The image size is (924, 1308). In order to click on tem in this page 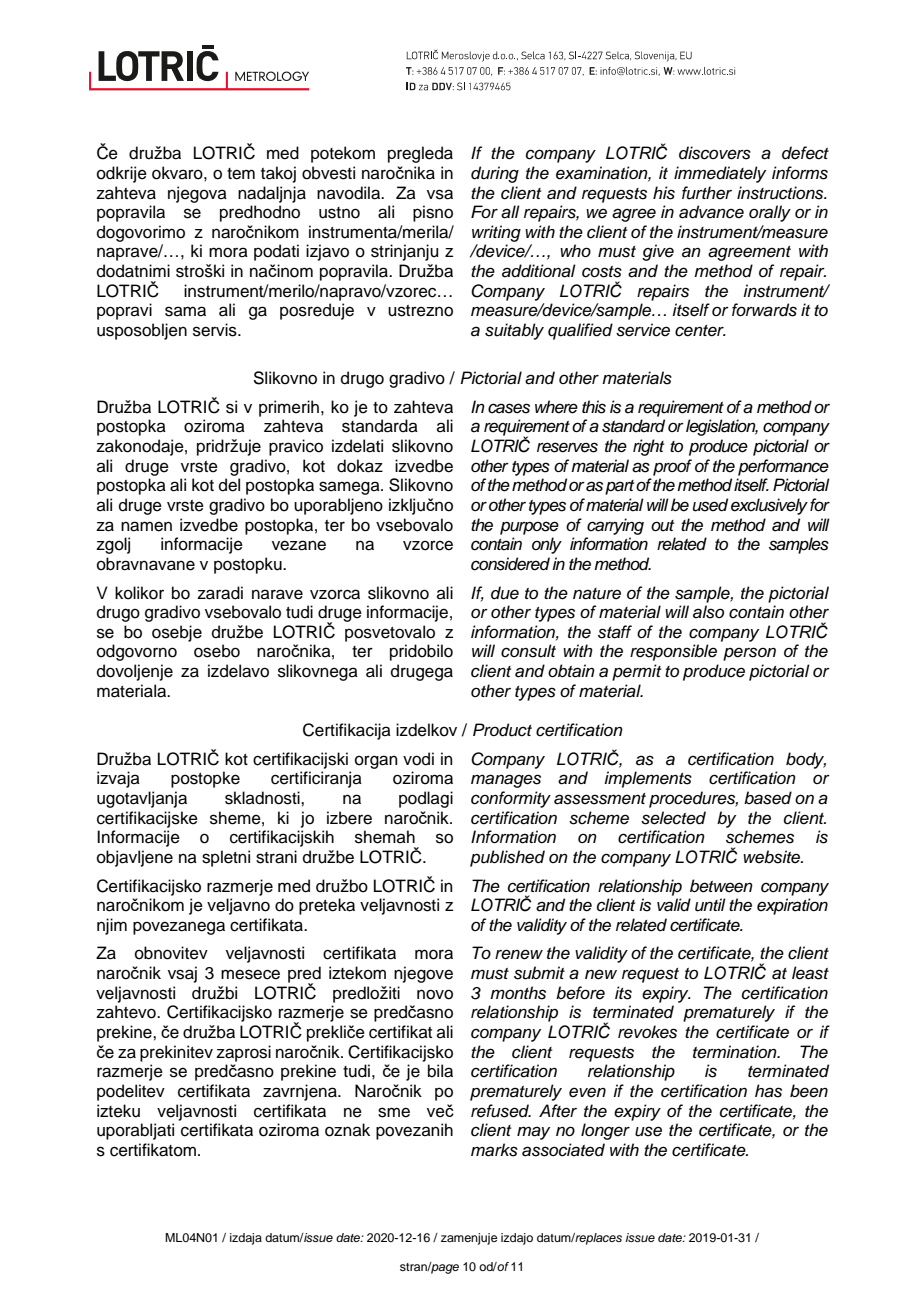, I will do `click(241, 174)`.
